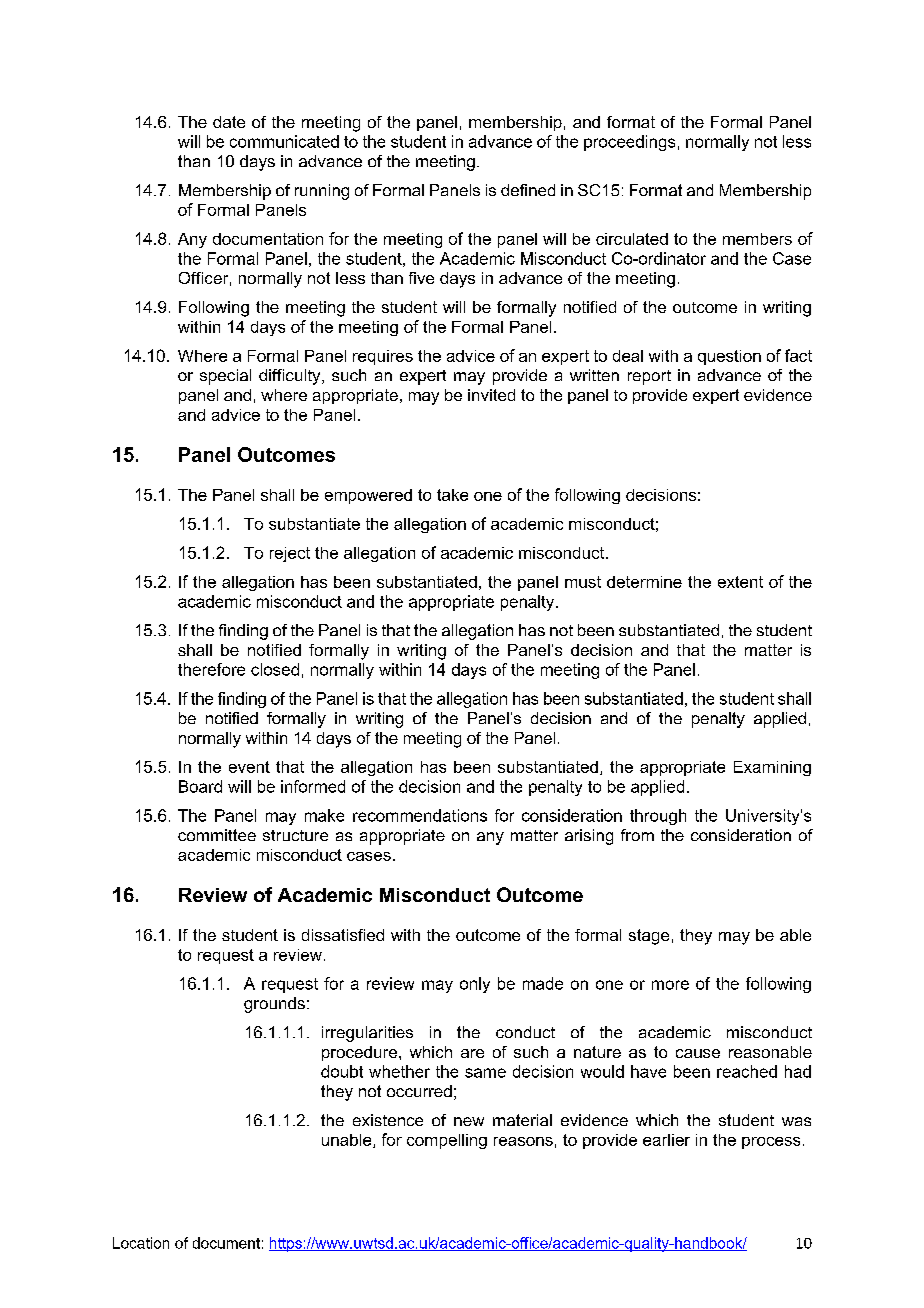  I want to click on date, so click(229, 122).
